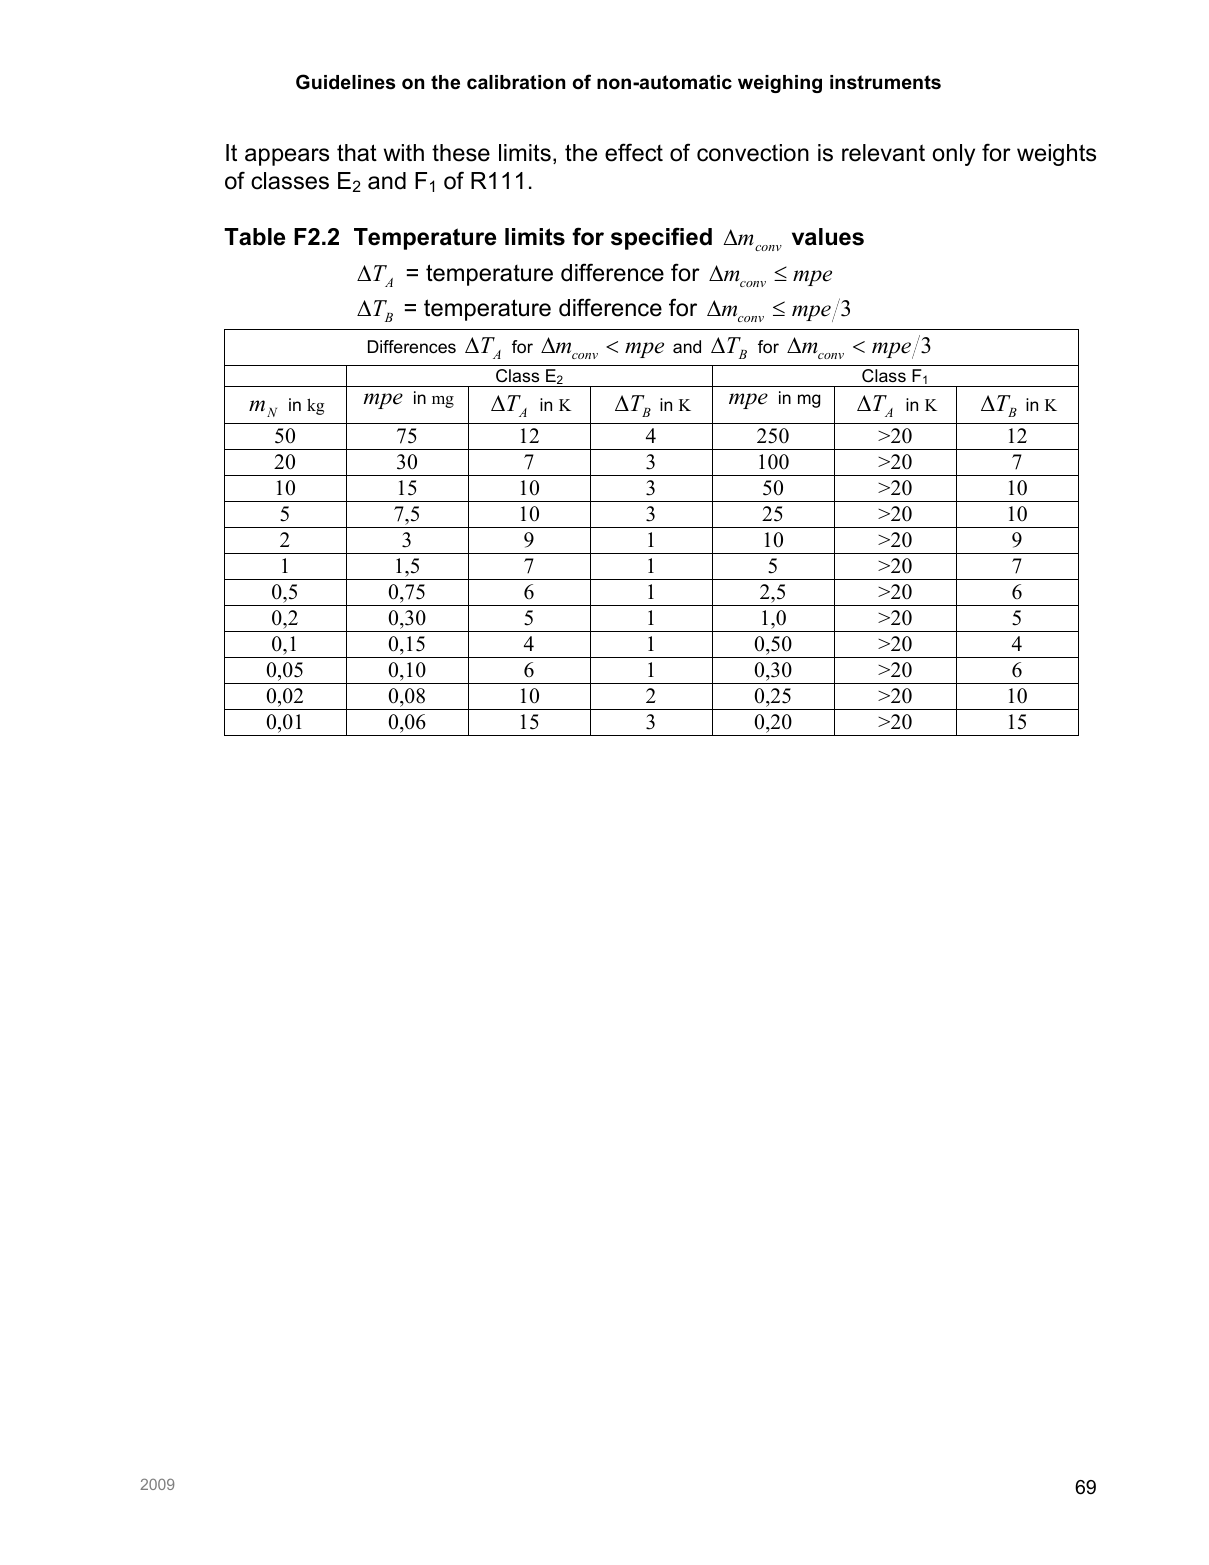  What do you see at coordinates (461, 153) in the screenshot?
I see `these` at bounding box center [461, 153].
